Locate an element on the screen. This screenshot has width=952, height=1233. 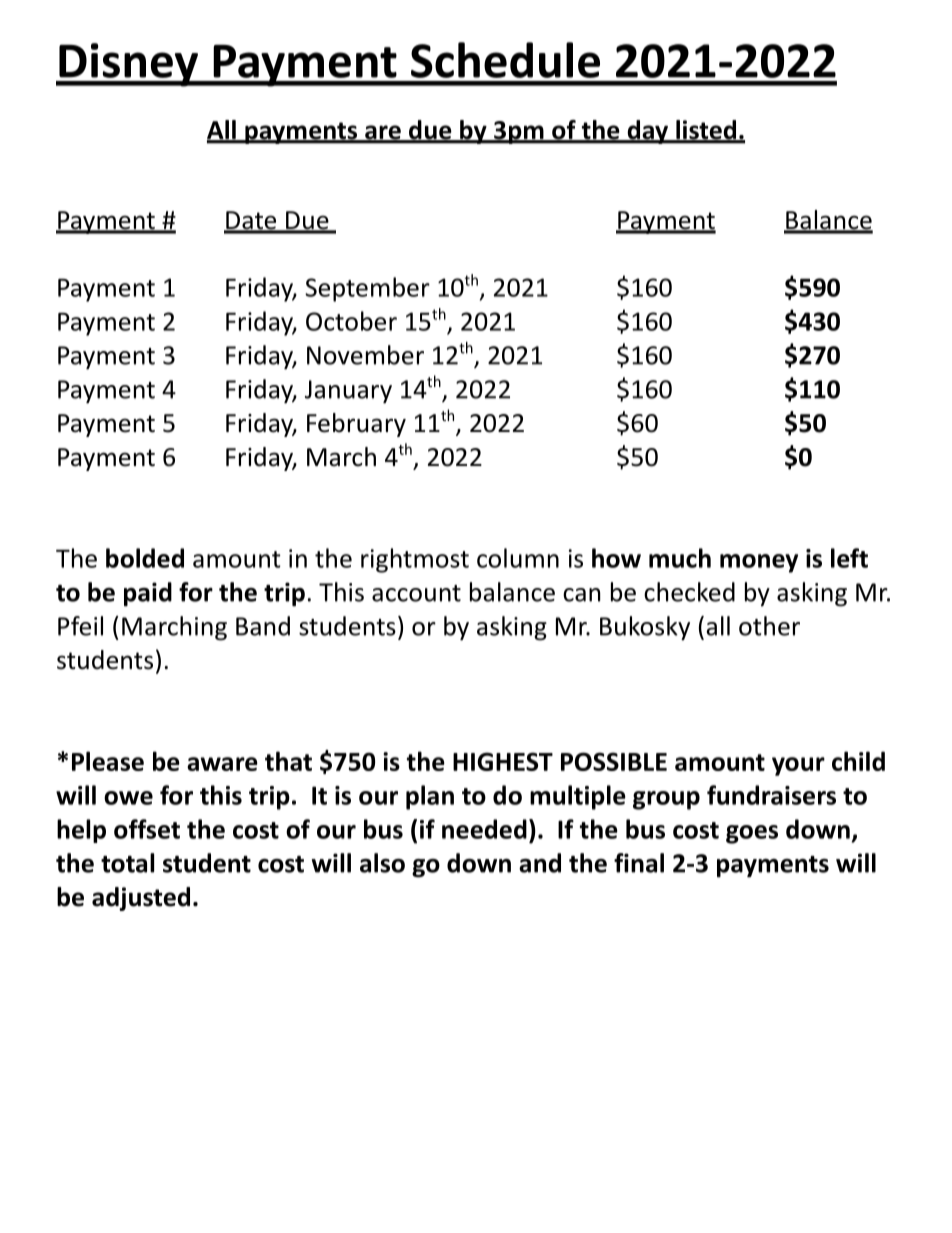
other is located at coordinates (769, 626).
